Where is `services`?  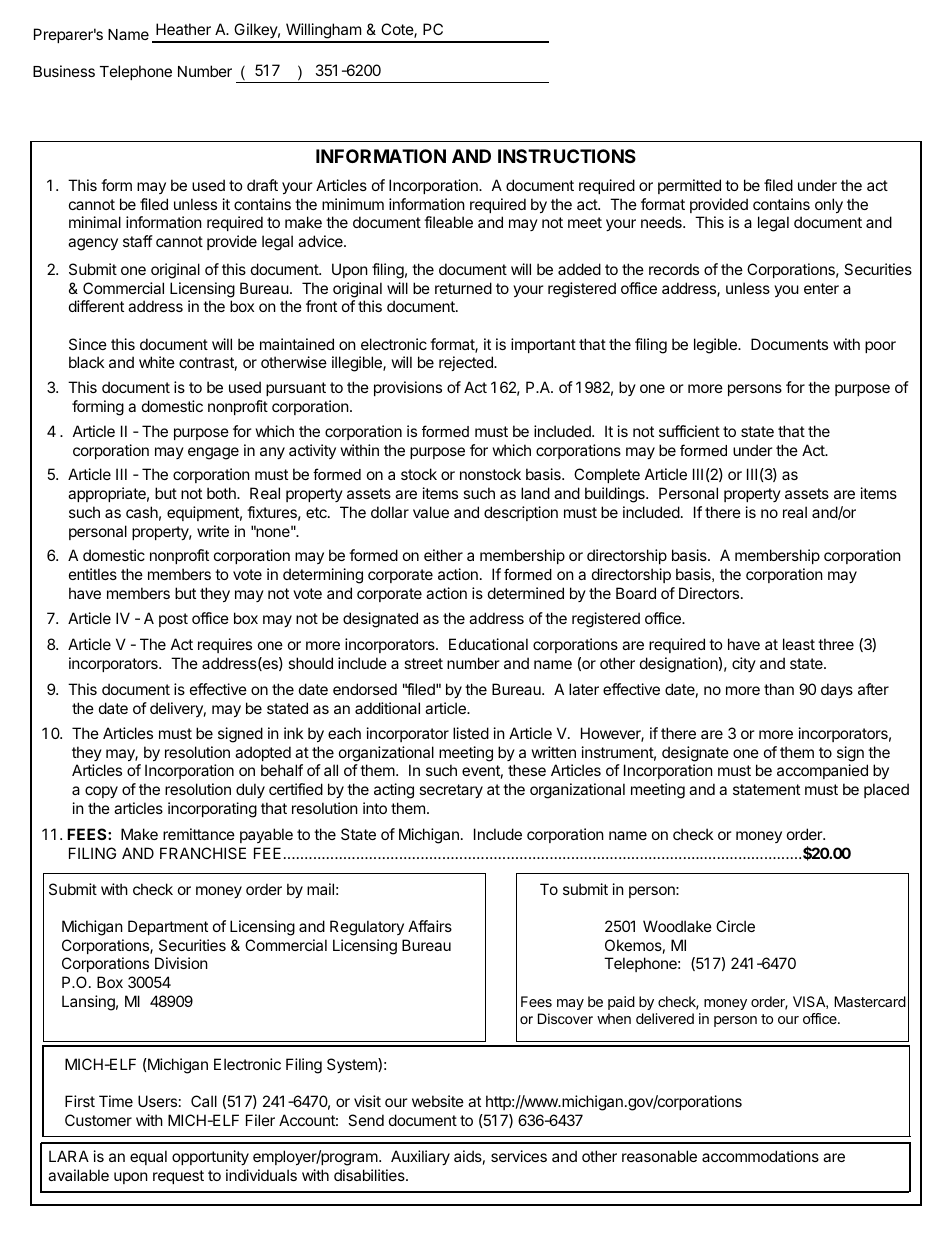
services is located at coordinates (519, 1156).
